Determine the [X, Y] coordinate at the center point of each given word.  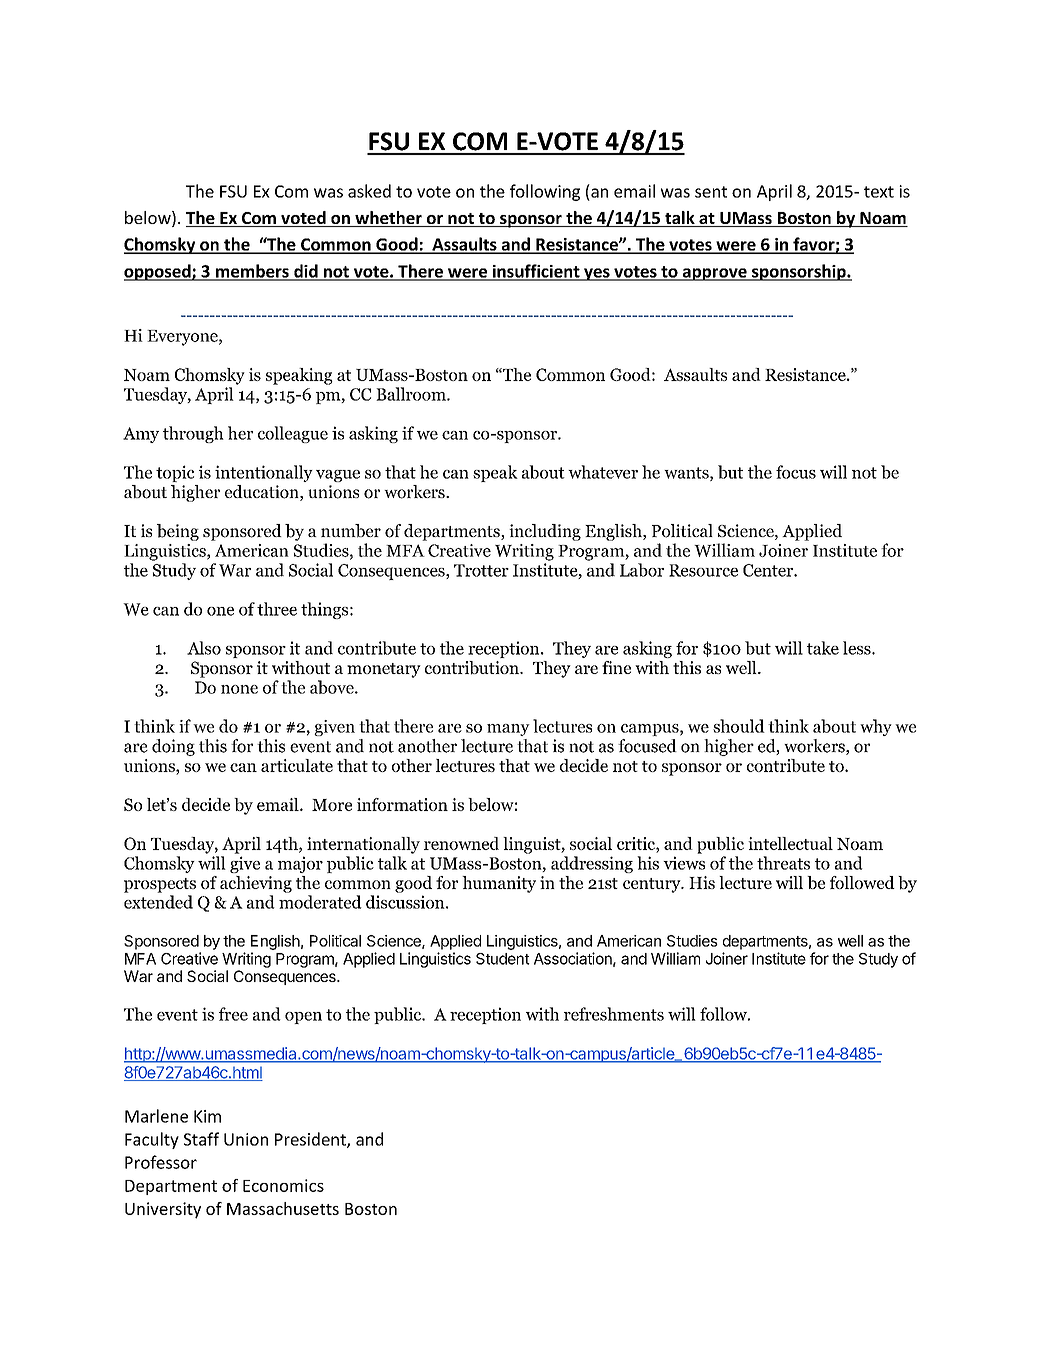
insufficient [536, 272]
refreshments [614, 1014]
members [252, 272]
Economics [283, 1185]
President [311, 1140]
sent [711, 192]
